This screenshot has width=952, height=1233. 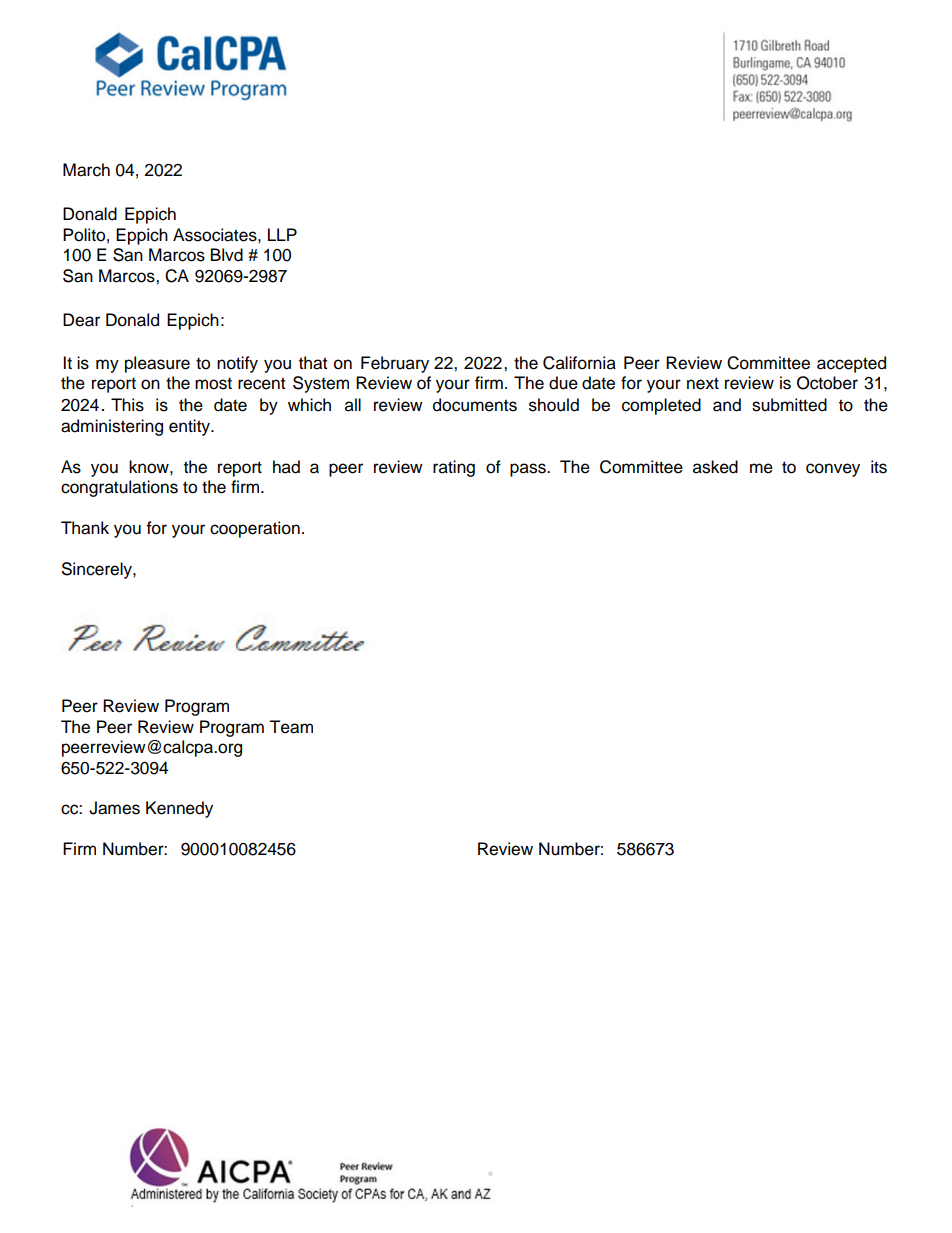 What do you see at coordinates (157, 364) in the screenshot?
I see `pleasure` at bounding box center [157, 364].
